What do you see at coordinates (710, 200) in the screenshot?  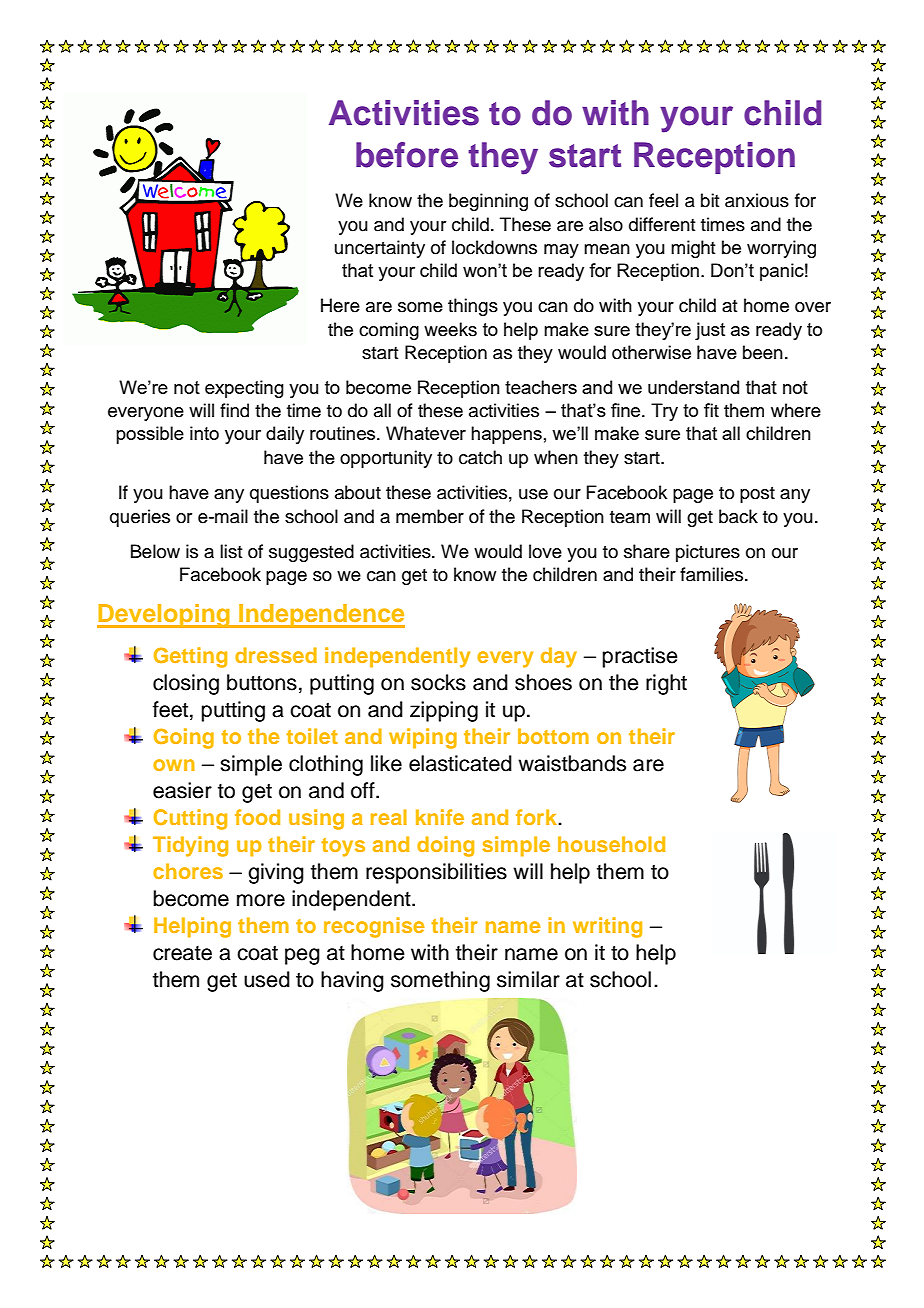 I see `bit` at bounding box center [710, 200].
